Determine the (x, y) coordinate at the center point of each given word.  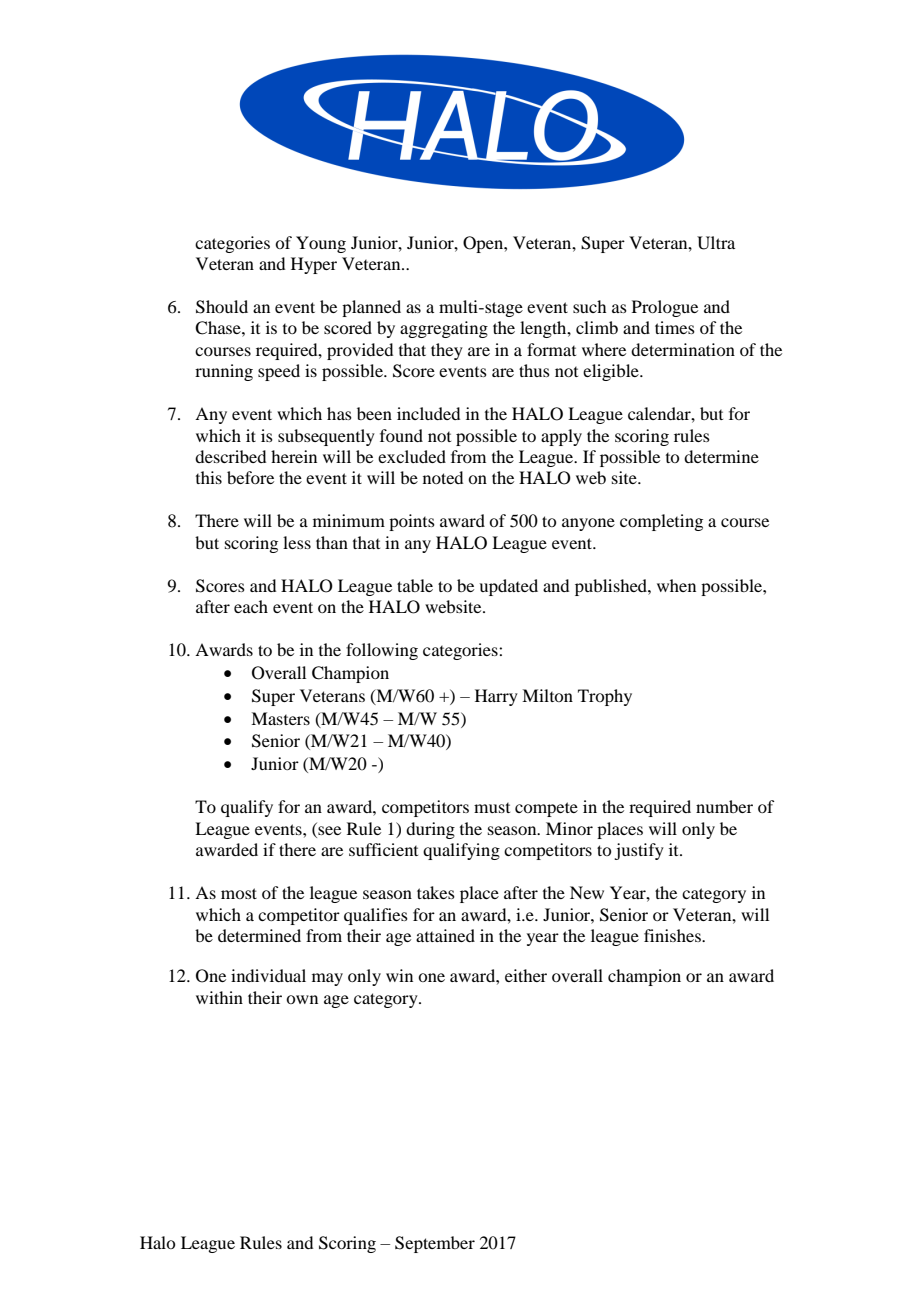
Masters (280, 718)
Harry (496, 697)
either (526, 975)
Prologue (665, 308)
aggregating (444, 329)
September (435, 1244)
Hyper (314, 265)
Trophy (605, 697)
